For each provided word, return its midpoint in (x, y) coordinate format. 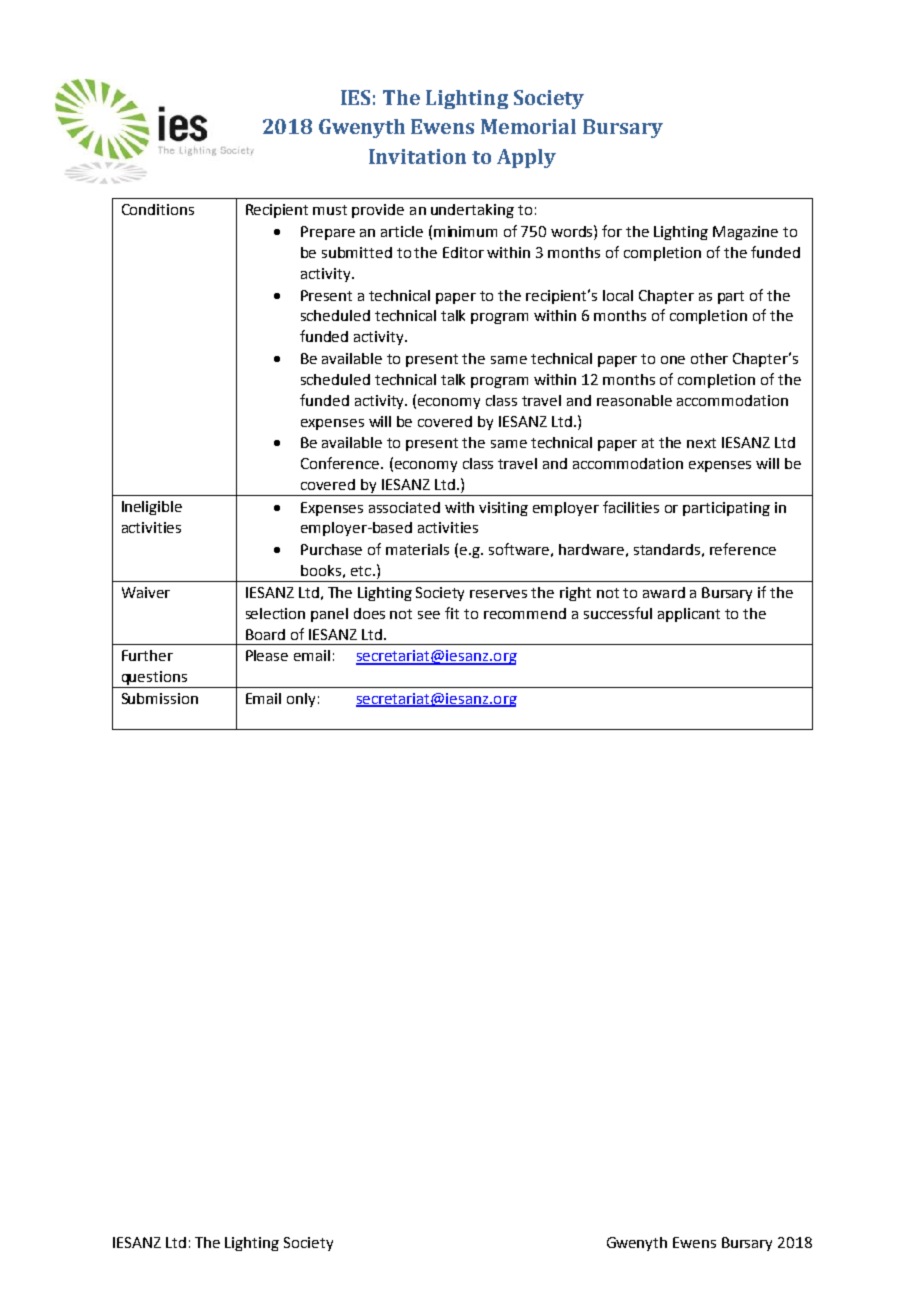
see (429, 615)
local (618, 295)
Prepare (328, 233)
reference (743, 549)
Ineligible (152, 508)
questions (154, 679)
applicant (689, 615)
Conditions (158, 209)
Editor (463, 252)
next (701, 443)
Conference (341, 463)
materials (417, 549)
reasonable (634, 400)
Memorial (528, 126)
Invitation (417, 156)
